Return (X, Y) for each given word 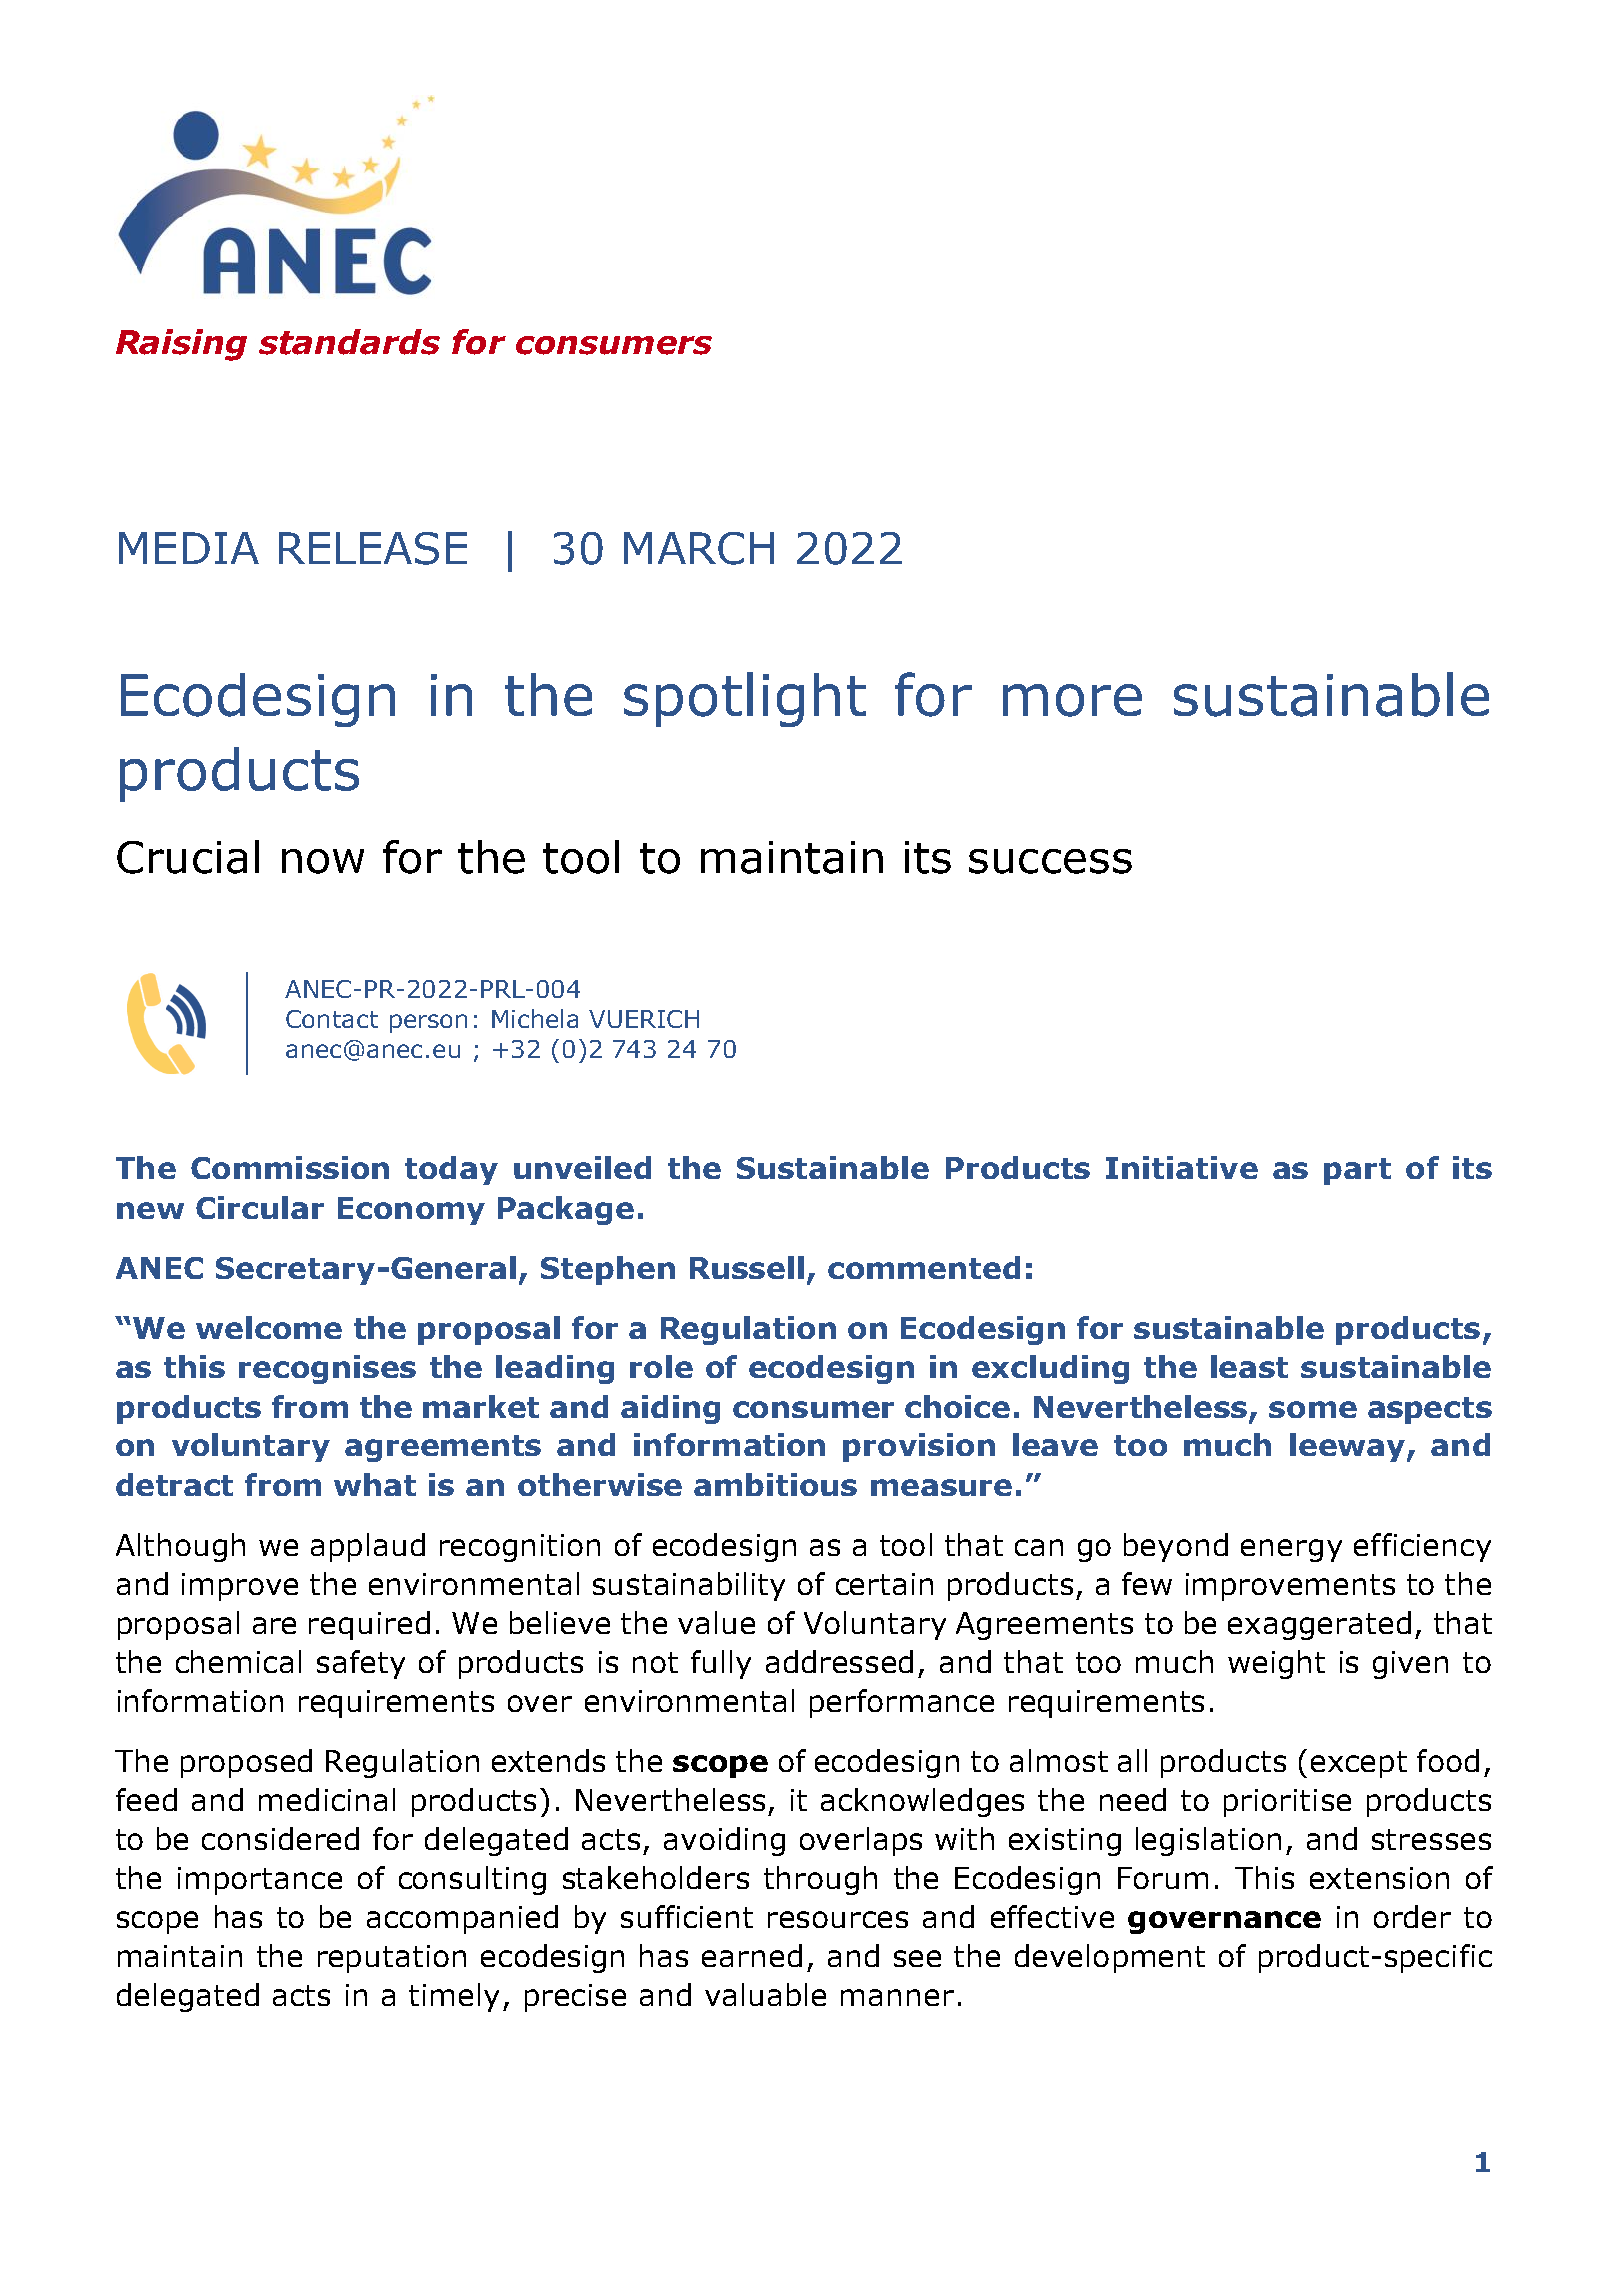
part (1357, 1171)
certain (884, 1584)
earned (752, 1955)
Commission (290, 1167)
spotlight (745, 699)
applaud (368, 1547)
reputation (392, 1959)
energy (1291, 1550)
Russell (747, 1267)
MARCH (699, 548)
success (1050, 861)
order (1412, 1916)
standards (349, 342)
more (1072, 700)
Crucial (188, 857)
